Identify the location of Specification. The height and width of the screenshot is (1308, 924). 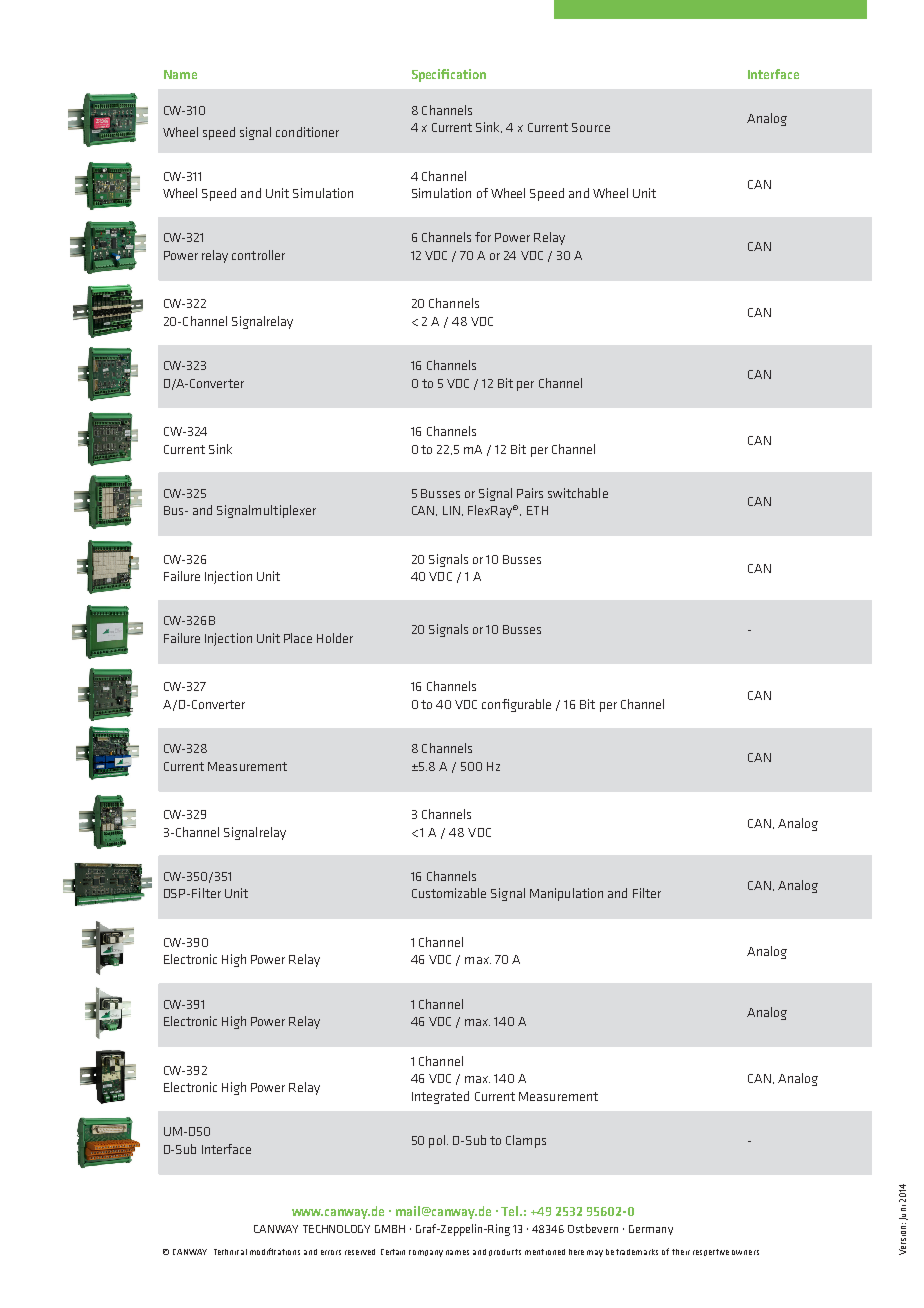
(449, 75).
